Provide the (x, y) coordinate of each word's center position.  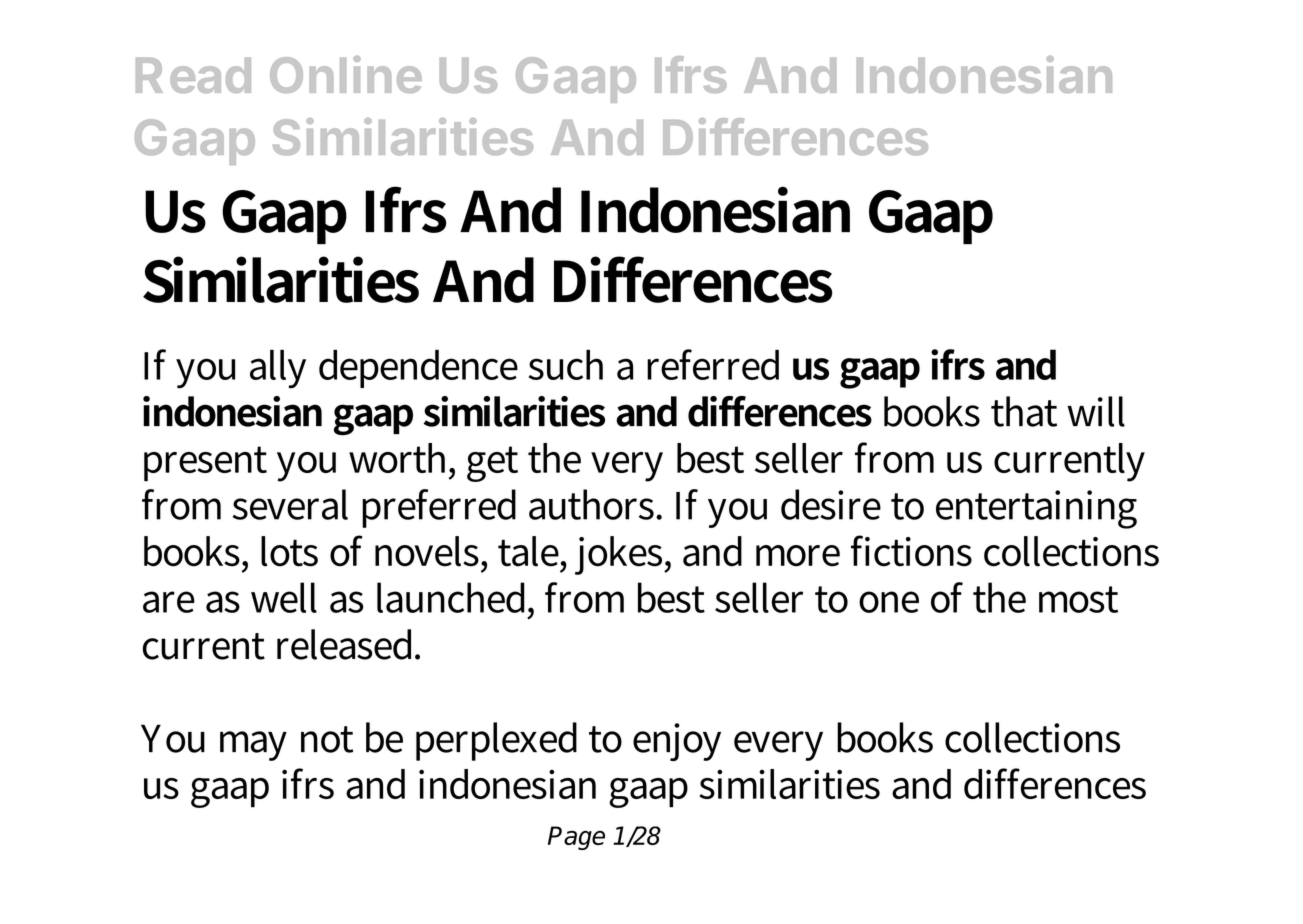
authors (593, 504)
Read (193, 75)
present (205, 464)
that (1024, 411)
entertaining (1036, 509)
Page (576, 838)
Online (346, 74)
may (253, 746)
